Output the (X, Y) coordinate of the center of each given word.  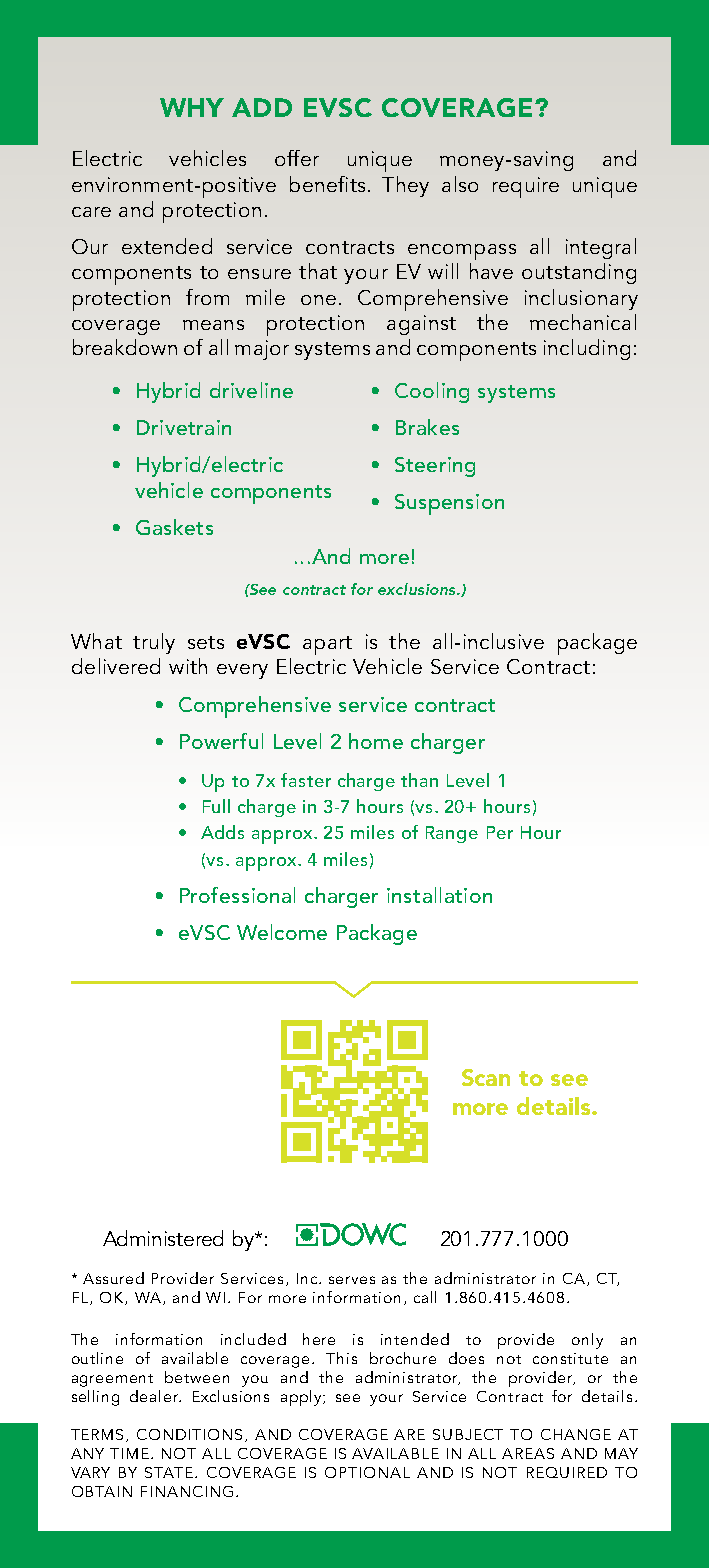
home (376, 741)
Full (216, 806)
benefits (327, 184)
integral (601, 248)
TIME (131, 1453)
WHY (192, 107)
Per (500, 832)
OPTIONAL (367, 1472)
